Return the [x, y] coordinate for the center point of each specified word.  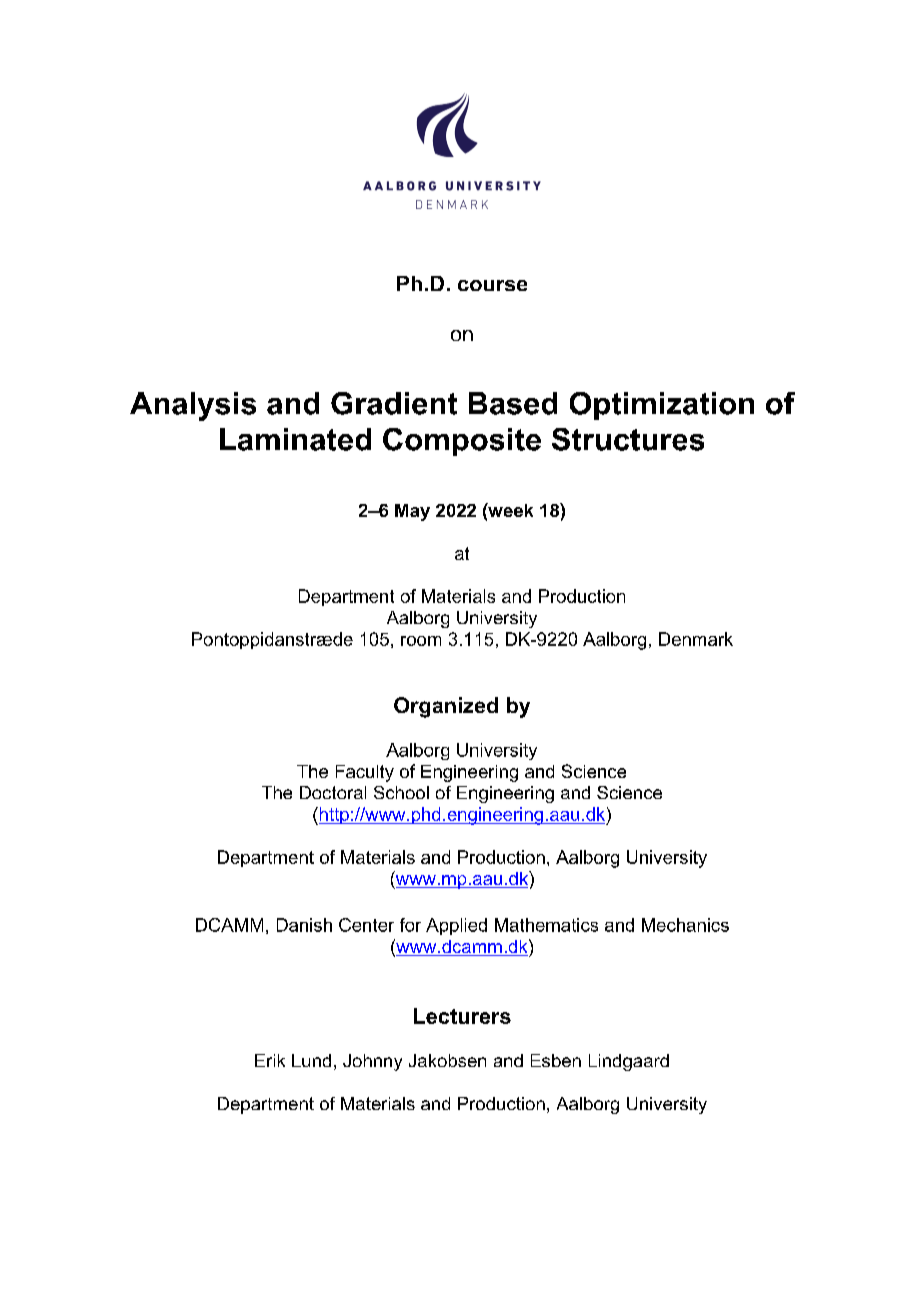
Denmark [696, 639]
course [492, 285]
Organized [446, 707]
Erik [270, 1060]
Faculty [365, 773]
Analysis [193, 406]
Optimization [662, 406]
